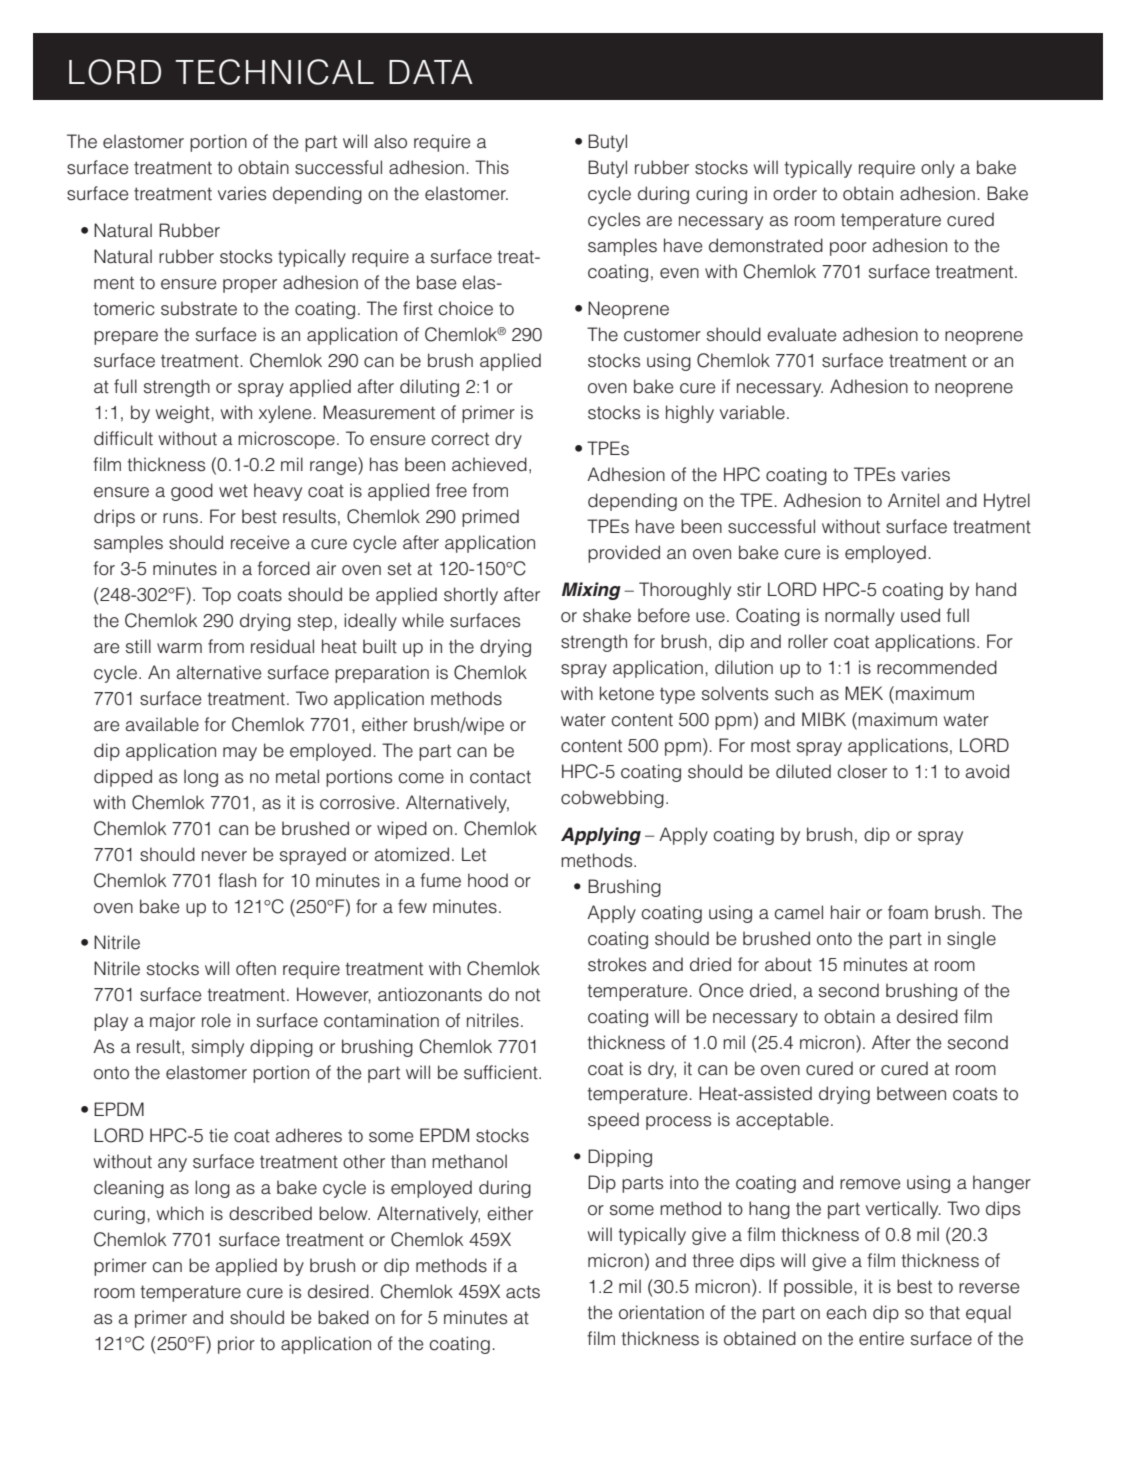 This document has width=1136, height=1470. What do you see at coordinates (492, 167) in the document?
I see `This` at bounding box center [492, 167].
